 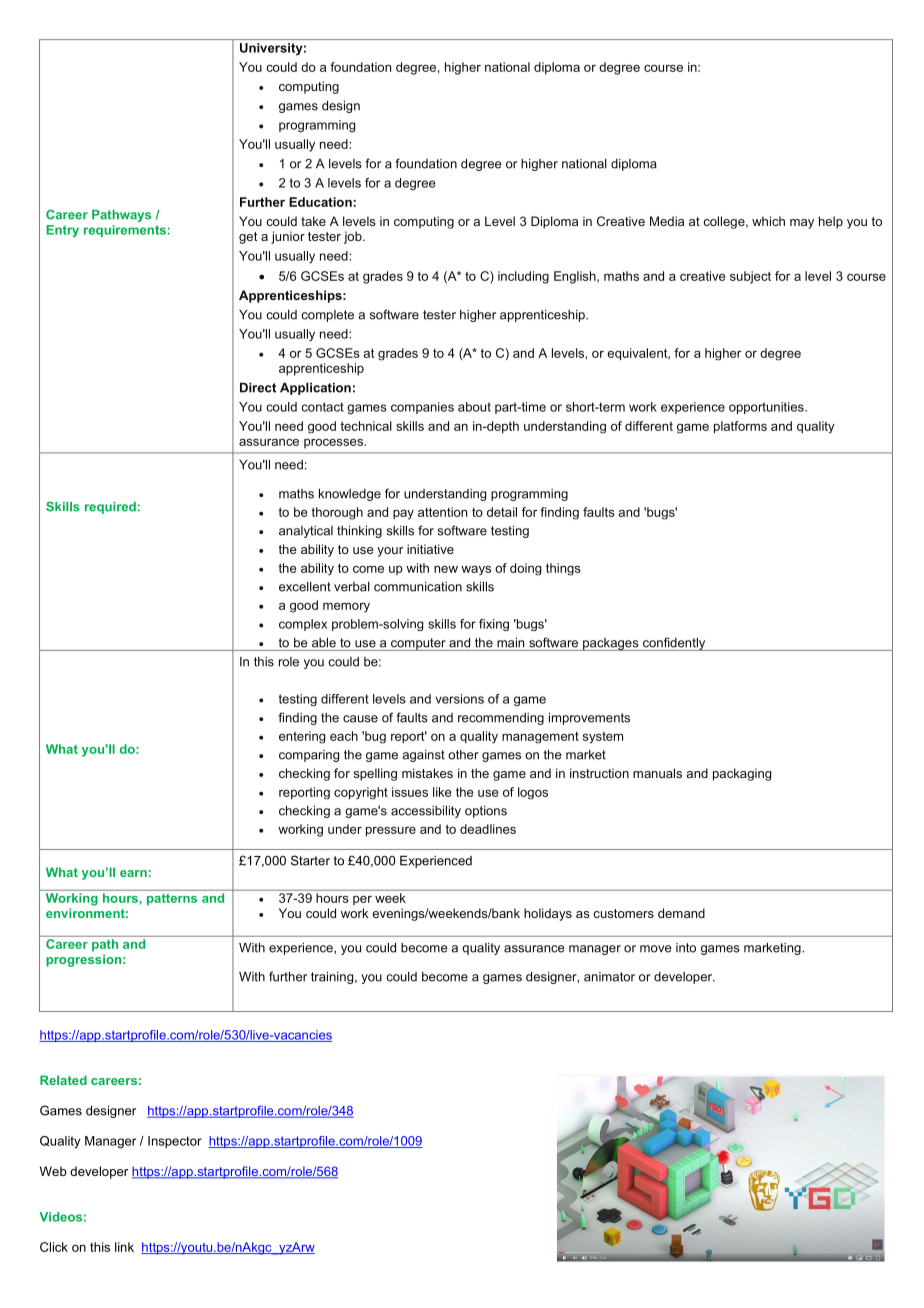 I want to click on pressure, so click(x=391, y=831).
